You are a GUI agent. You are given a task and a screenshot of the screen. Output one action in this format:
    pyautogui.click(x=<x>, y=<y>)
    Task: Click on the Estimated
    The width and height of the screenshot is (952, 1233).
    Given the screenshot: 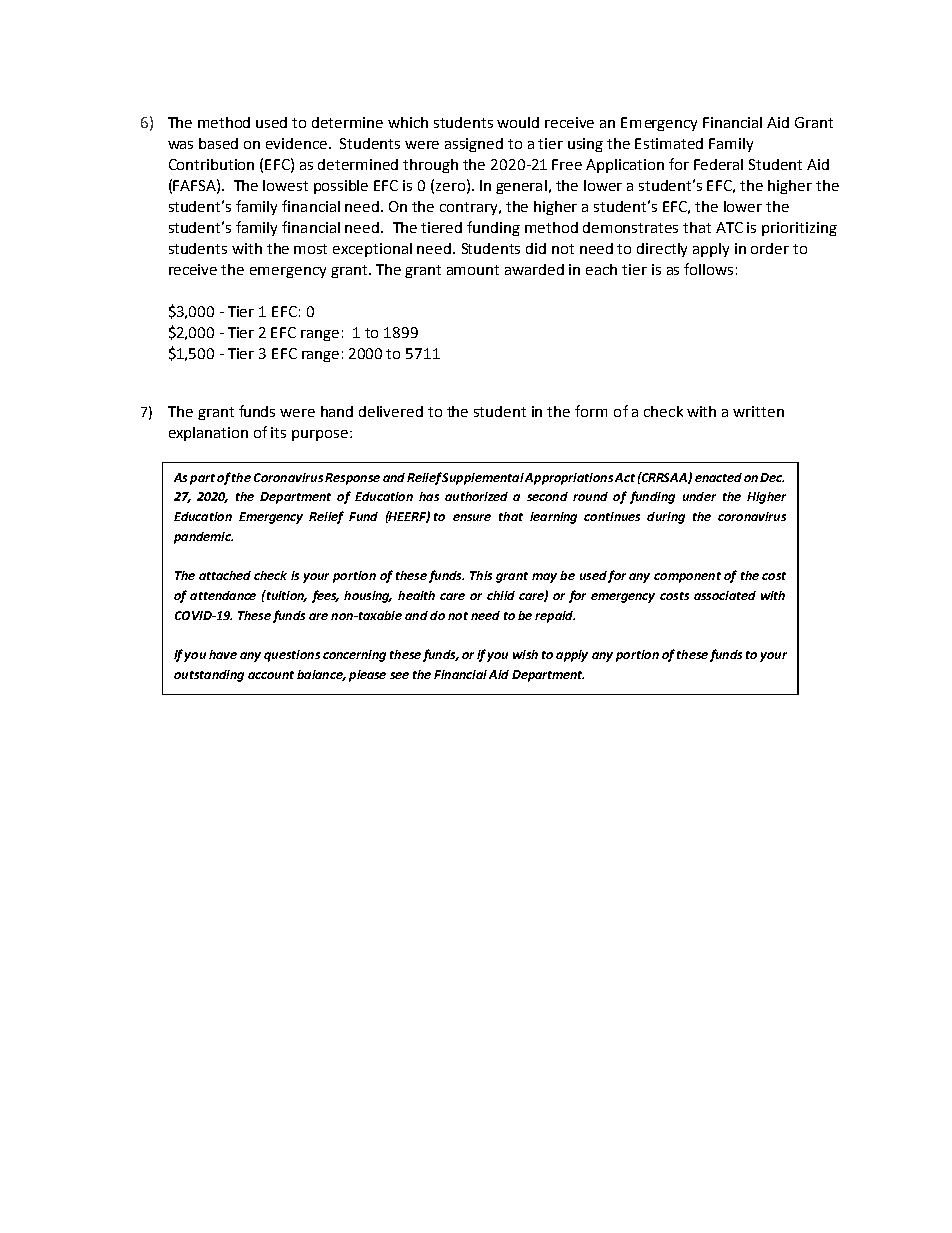 What is the action you would take?
    pyautogui.click(x=669, y=143)
